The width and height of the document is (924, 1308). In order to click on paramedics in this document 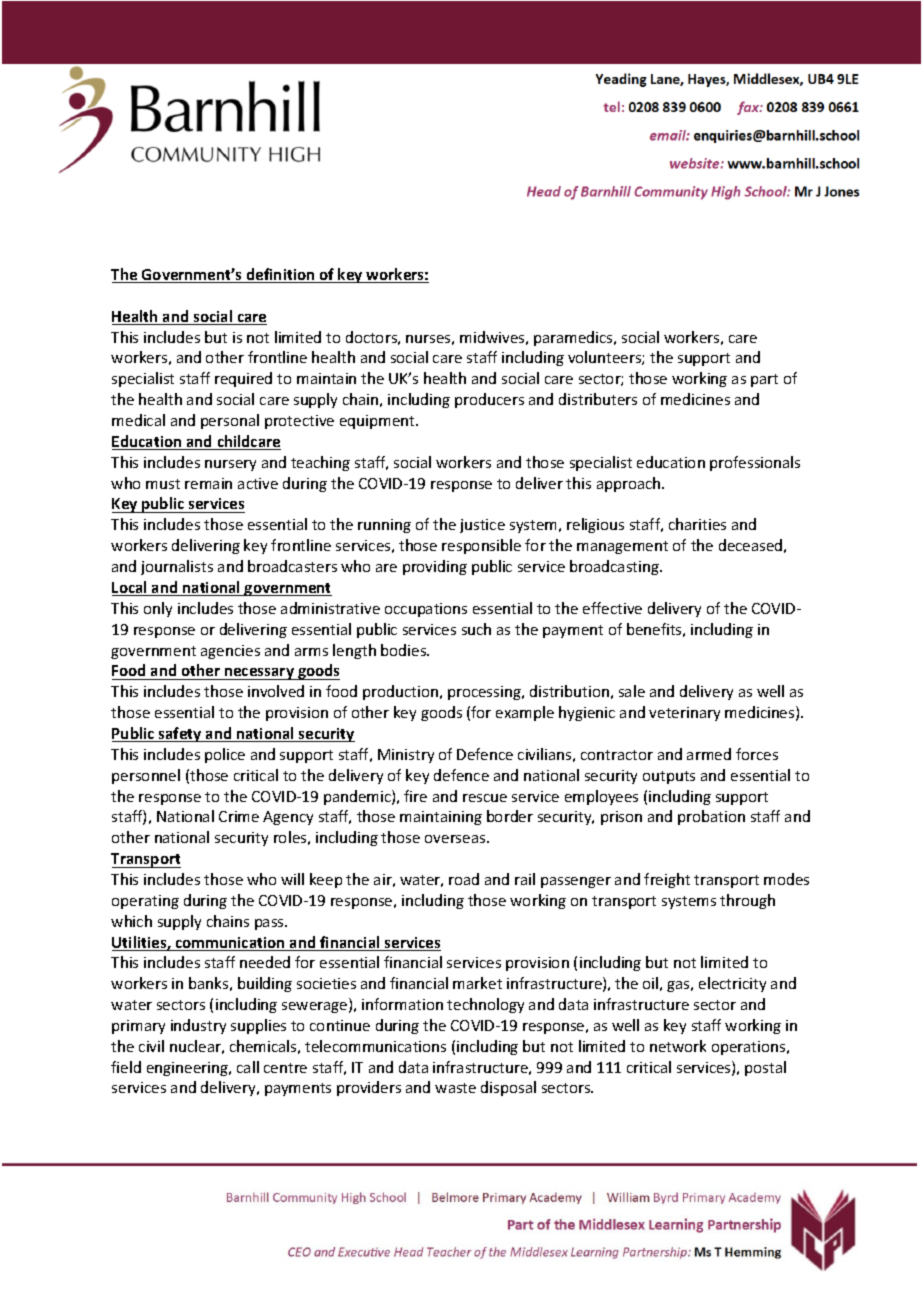, I will do `click(574, 338)`.
